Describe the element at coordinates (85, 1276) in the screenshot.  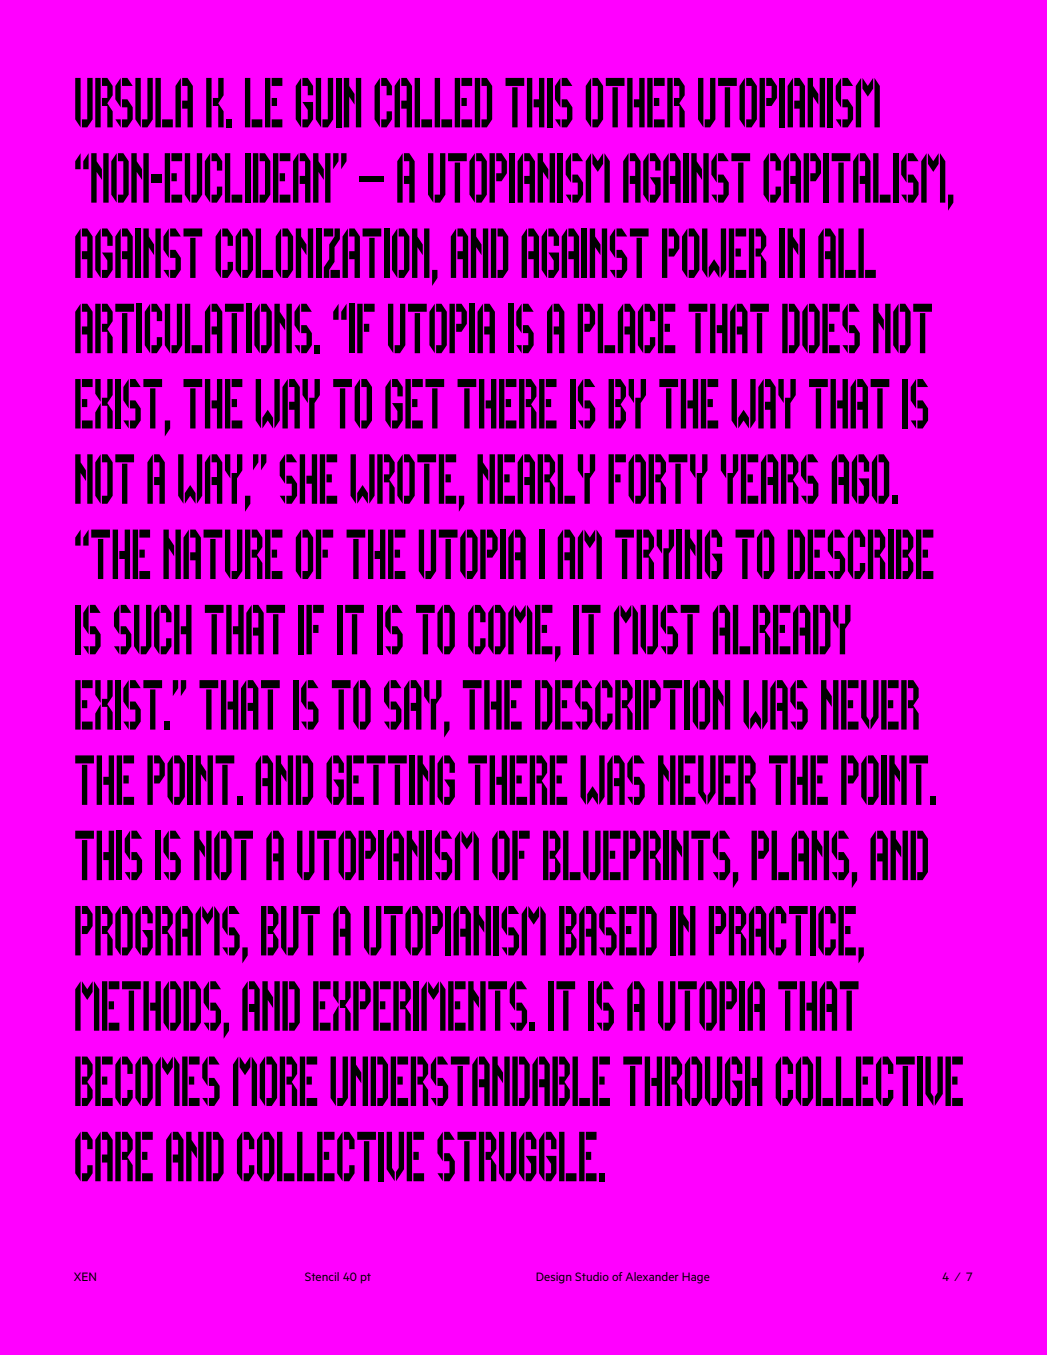
I see `XEN` at that location.
